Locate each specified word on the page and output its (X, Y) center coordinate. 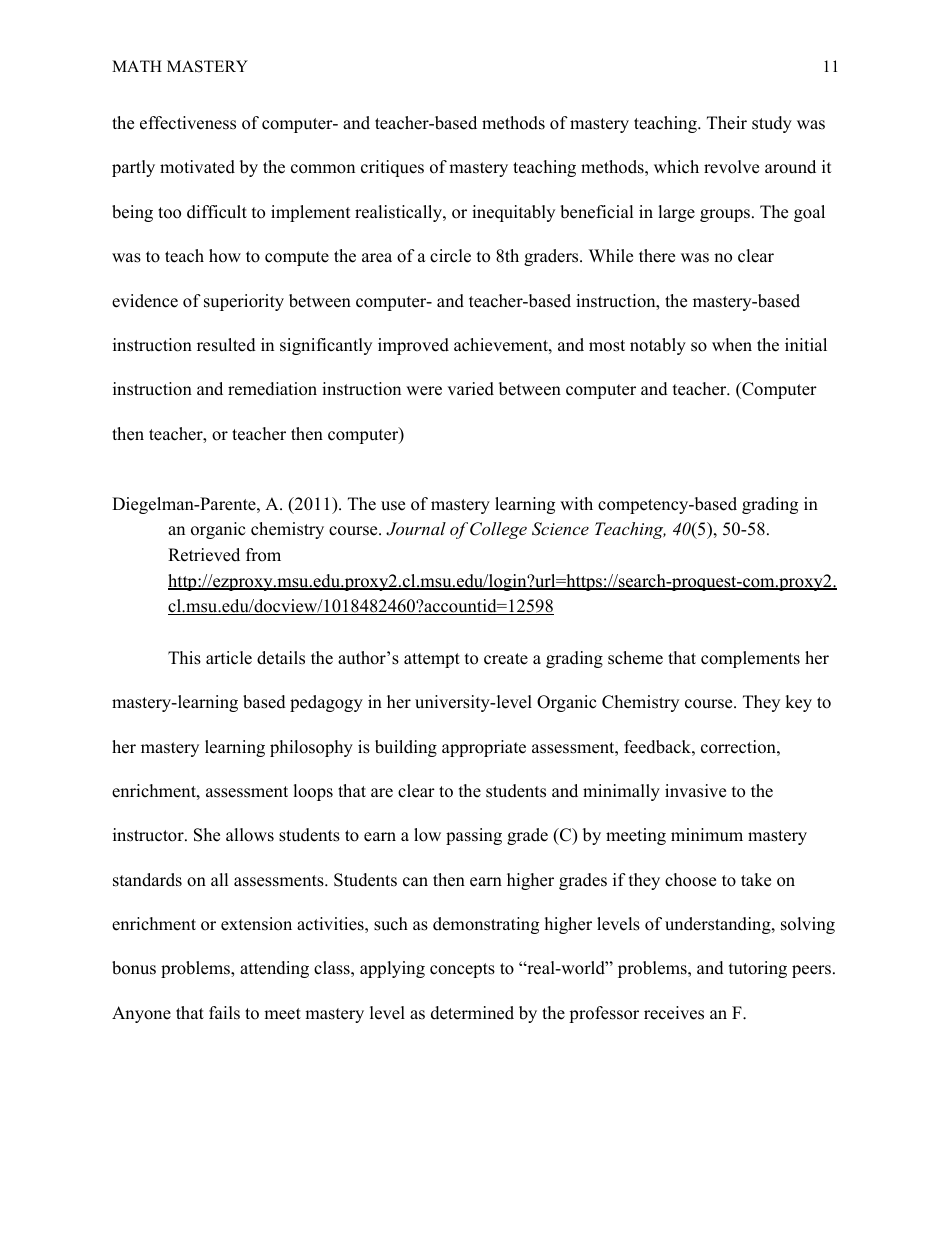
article (229, 658)
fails (224, 1013)
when (732, 345)
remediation (272, 389)
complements (750, 659)
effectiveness (188, 123)
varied (470, 389)
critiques (392, 168)
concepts (462, 970)
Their (727, 123)
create (506, 659)
